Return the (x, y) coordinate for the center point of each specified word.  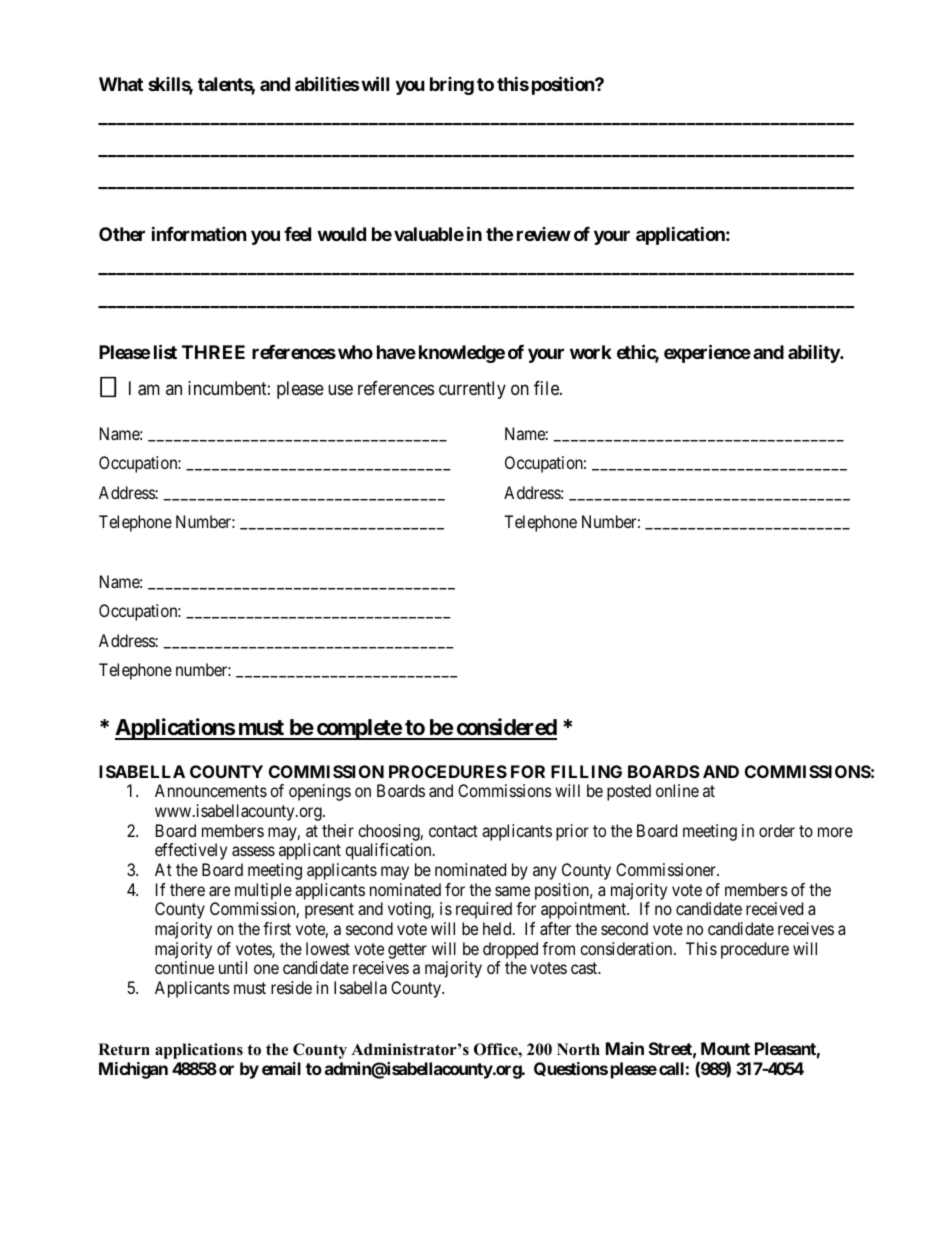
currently (472, 390)
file (547, 388)
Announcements (211, 790)
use (340, 389)
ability (814, 353)
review (544, 234)
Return (124, 1049)
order (777, 830)
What (121, 84)
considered (505, 728)
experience (707, 353)
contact (453, 831)
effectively (191, 851)
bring (452, 86)
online (677, 790)
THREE (213, 352)
